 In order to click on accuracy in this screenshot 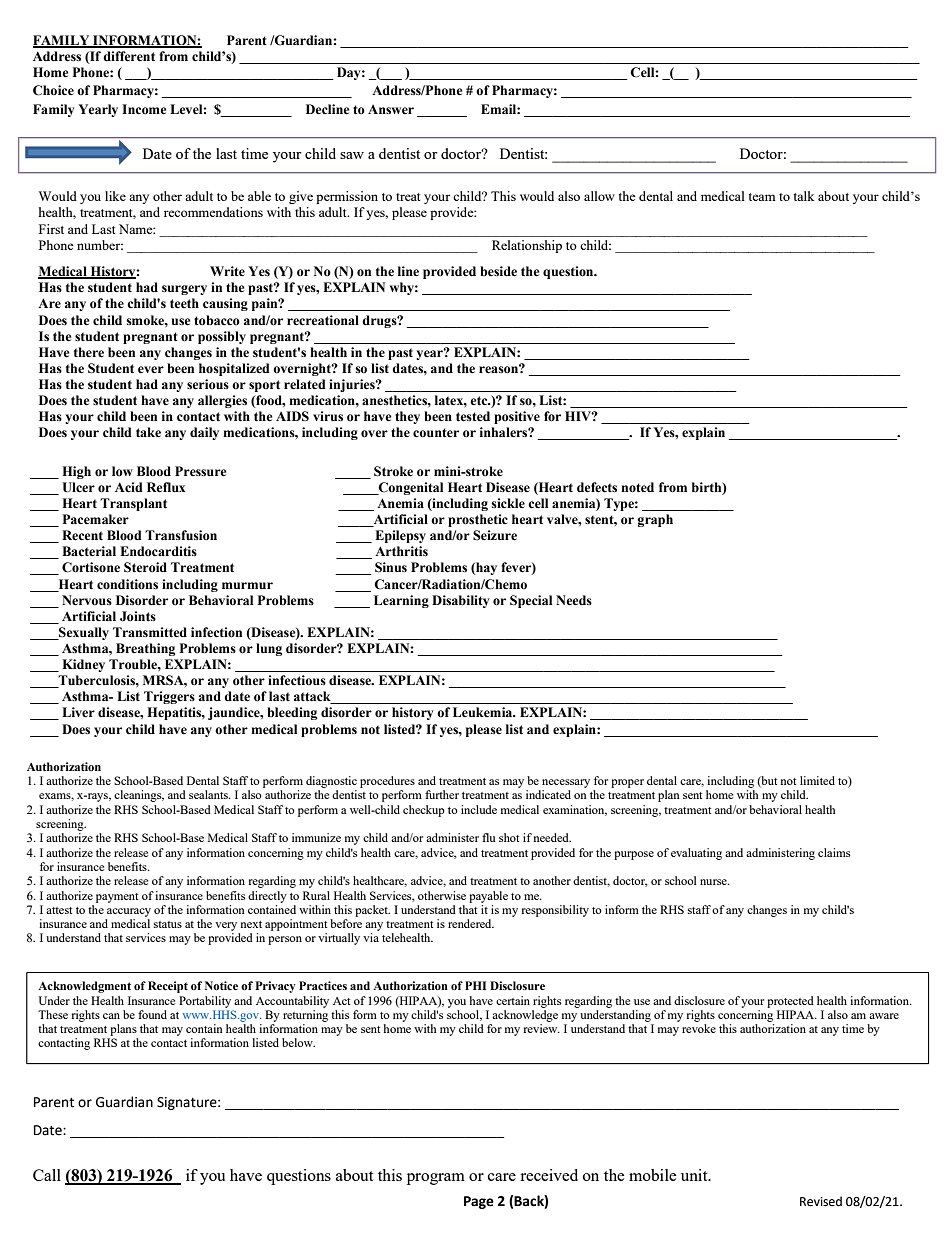, I will do `click(129, 912)`.
